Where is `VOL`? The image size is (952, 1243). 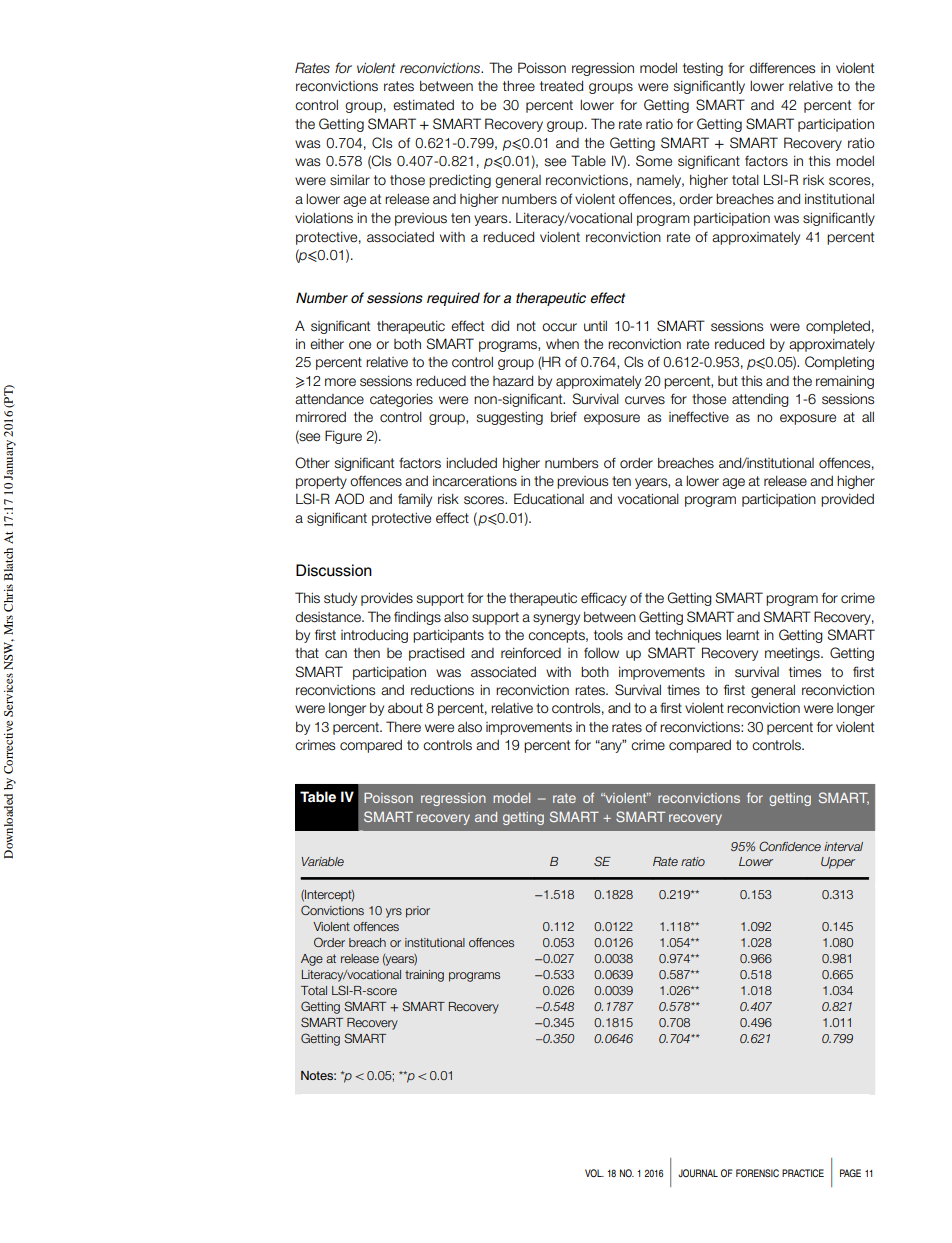
VOL is located at coordinates (594, 1173).
